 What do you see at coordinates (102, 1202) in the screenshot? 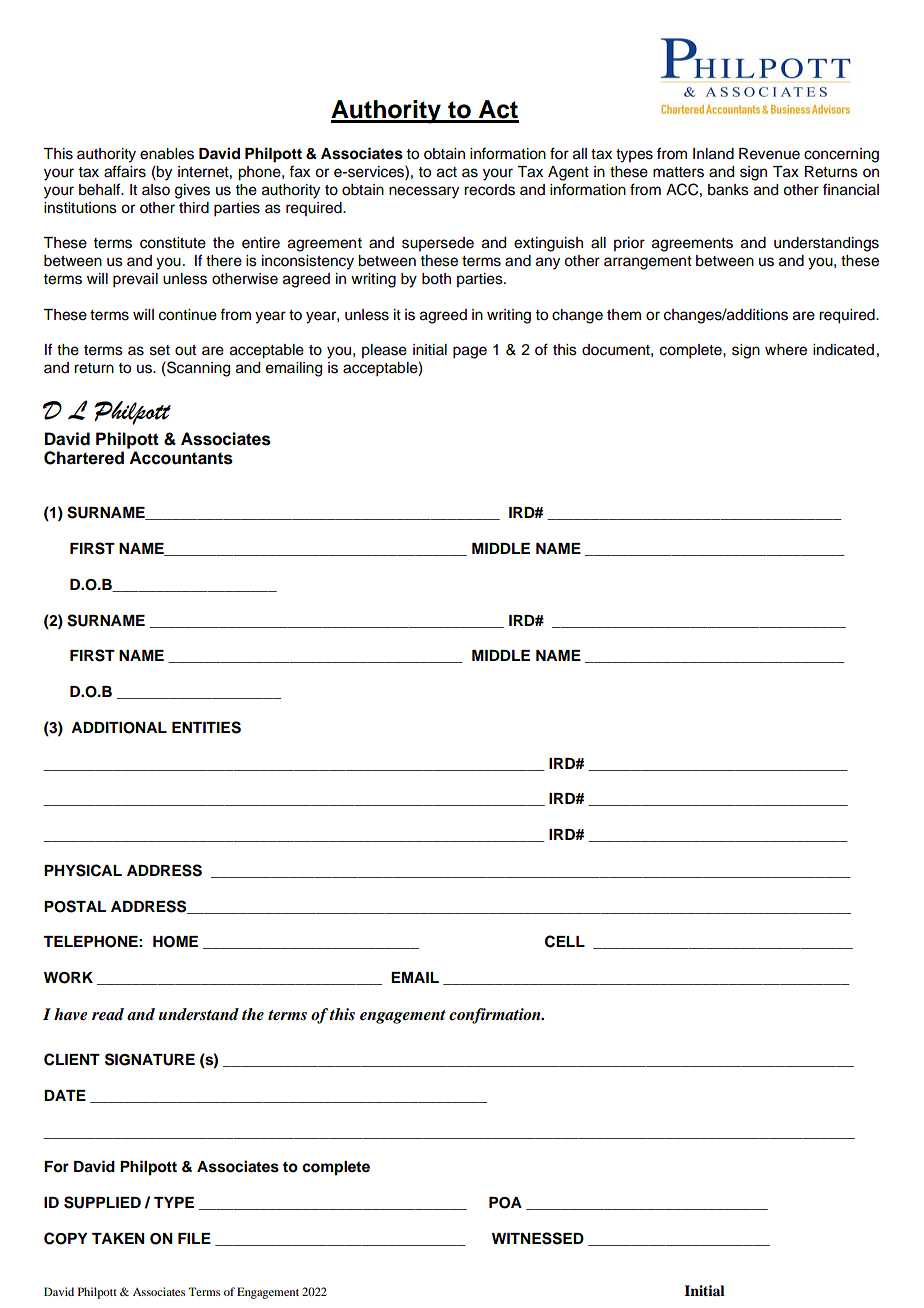
I see `SUPPLIED` at bounding box center [102, 1202].
